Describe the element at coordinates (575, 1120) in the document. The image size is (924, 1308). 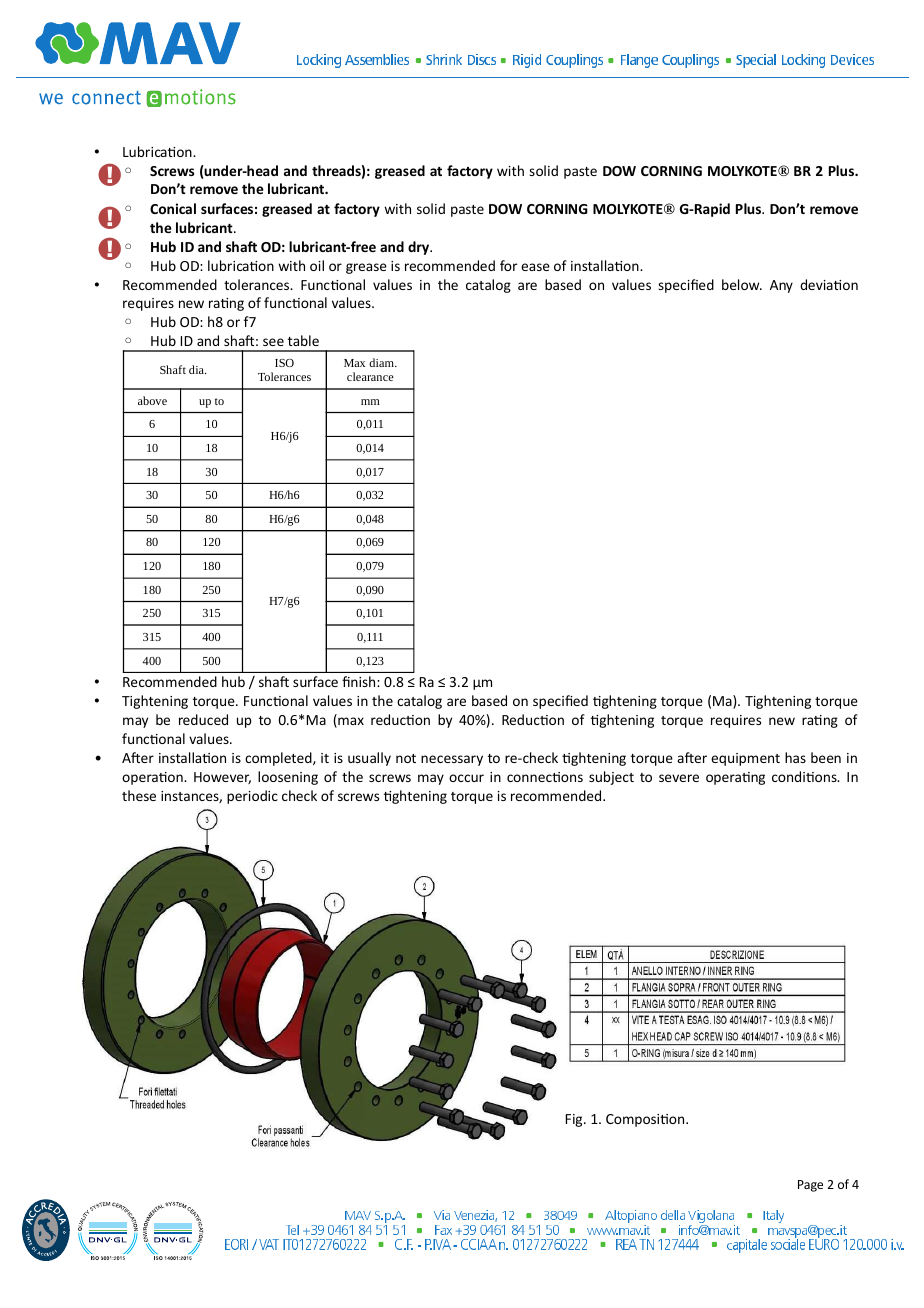
I see `Fig` at that location.
